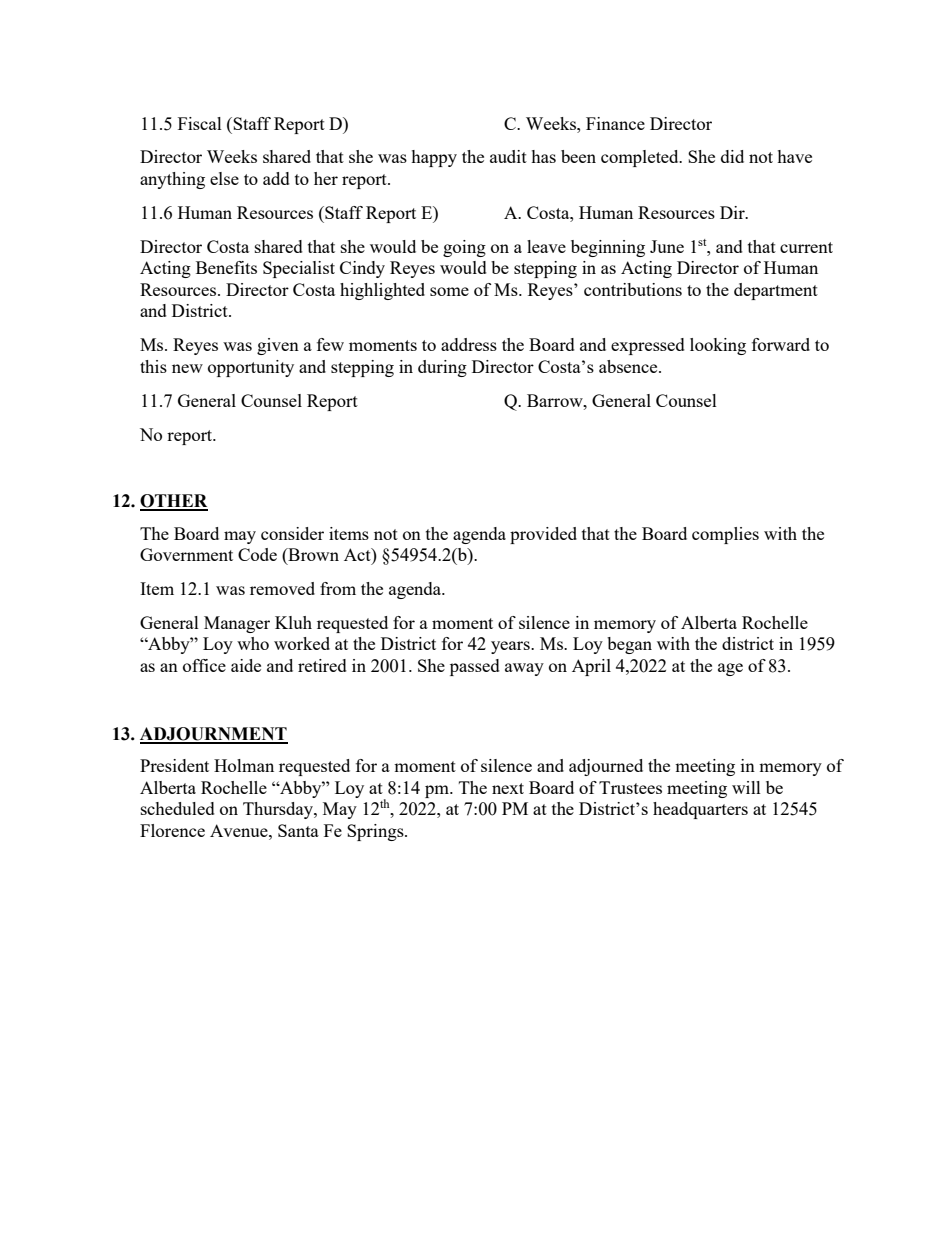  What do you see at coordinates (508, 788) in the document?
I see `next` at bounding box center [508, 788].
